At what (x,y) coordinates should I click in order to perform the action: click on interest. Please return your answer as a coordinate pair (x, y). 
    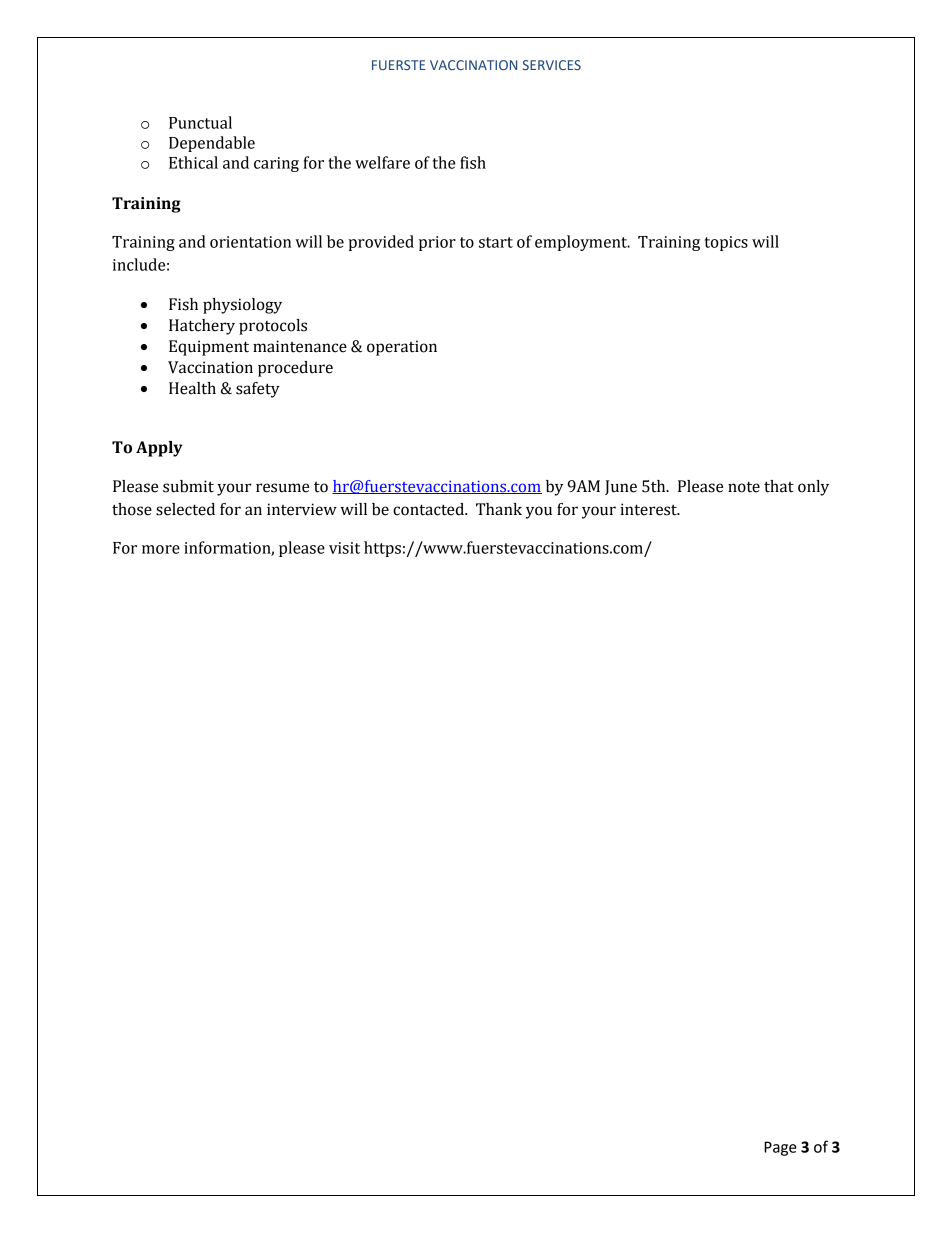
    Looking at the image, I should click on (649, 509).
